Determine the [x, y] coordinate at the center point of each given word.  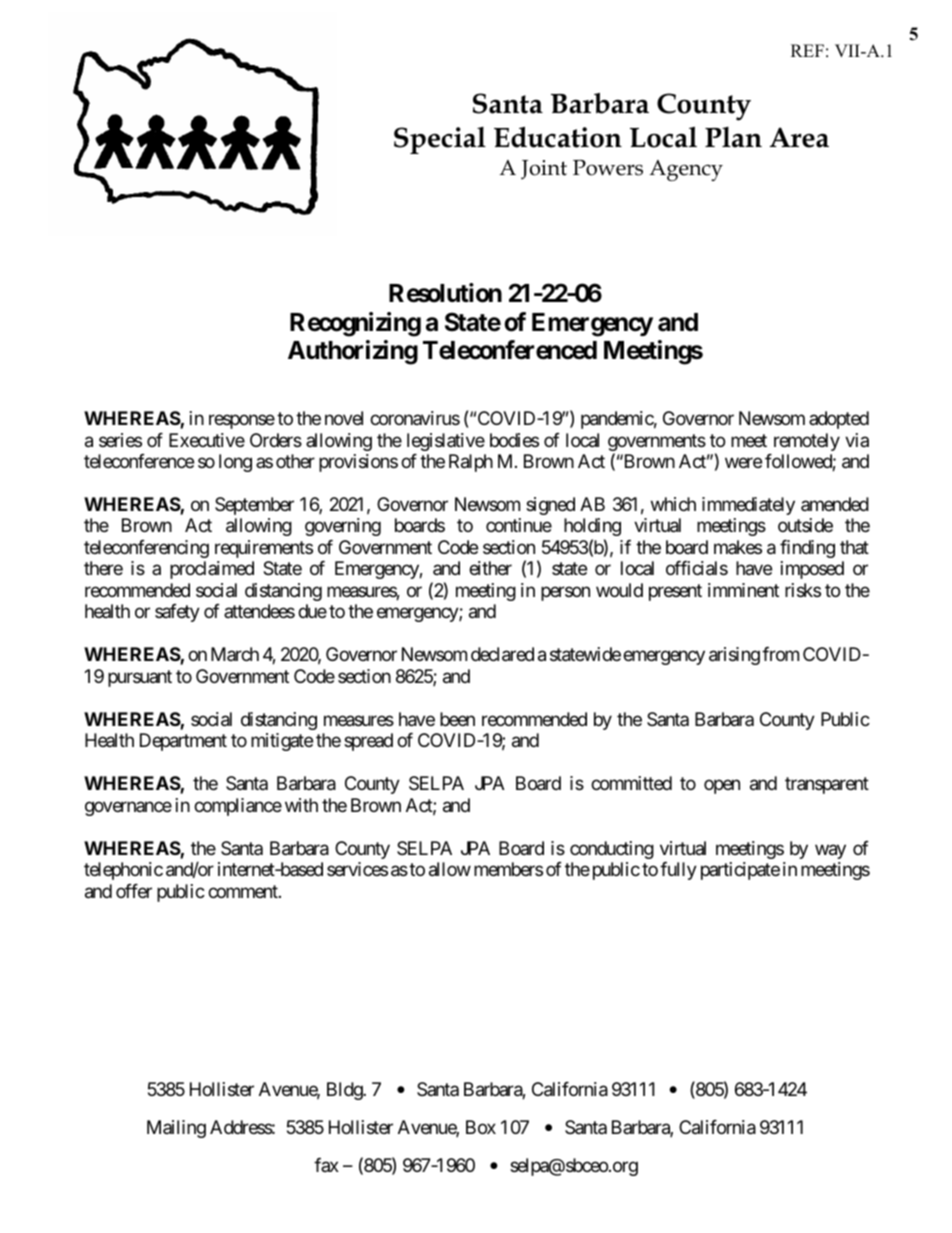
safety [177, 613]
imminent [743, 590]
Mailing [176, 1129]
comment [244, 891]
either [490, 568]
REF [807, 50]
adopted [839, 420]
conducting [612, 850]
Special [440, 140]
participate [740, 871]
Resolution [445, 293]
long [235, 463]
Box [481, 1127]
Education [558, 137]
